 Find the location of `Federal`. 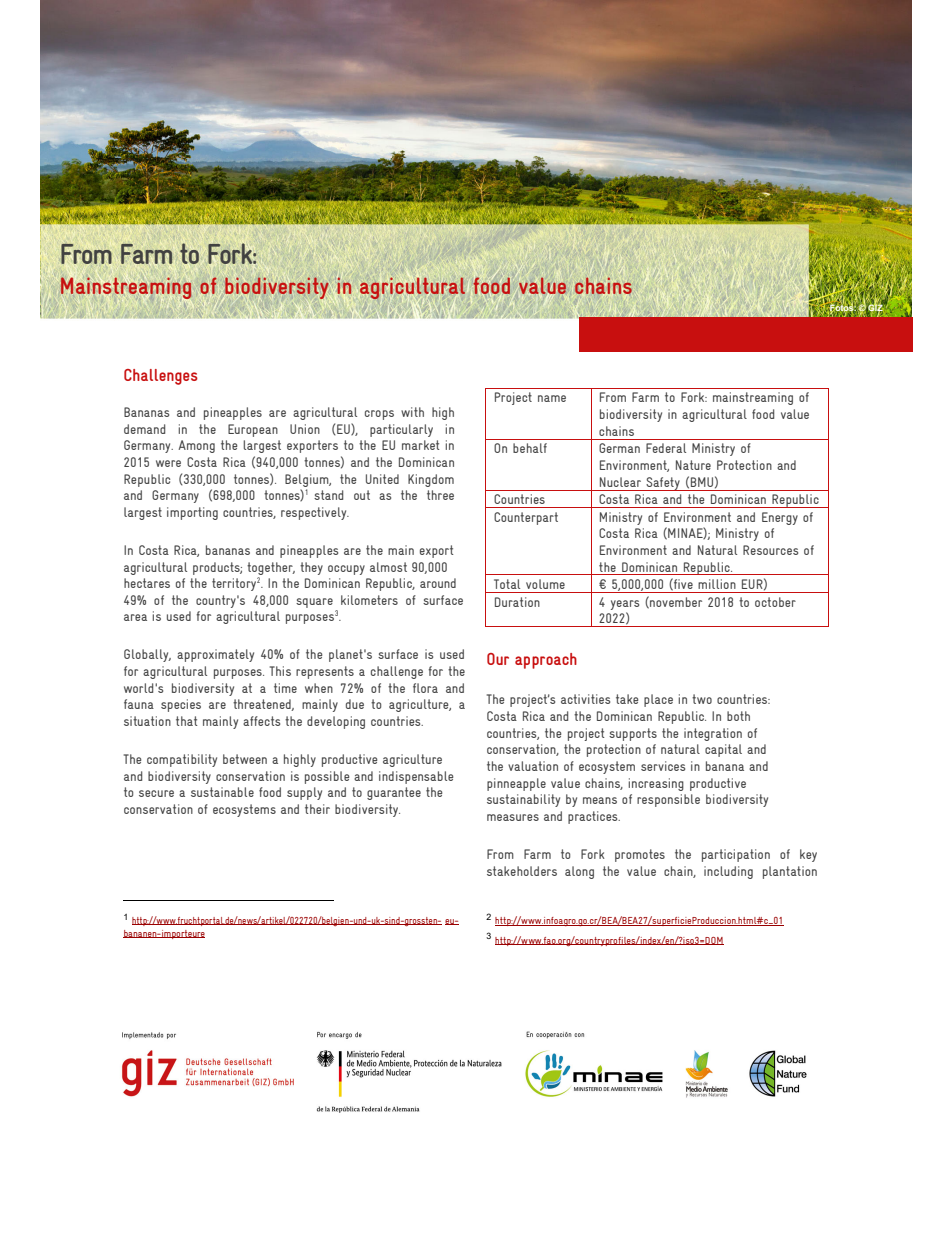

Federal is located at coordinates (666, 448).
